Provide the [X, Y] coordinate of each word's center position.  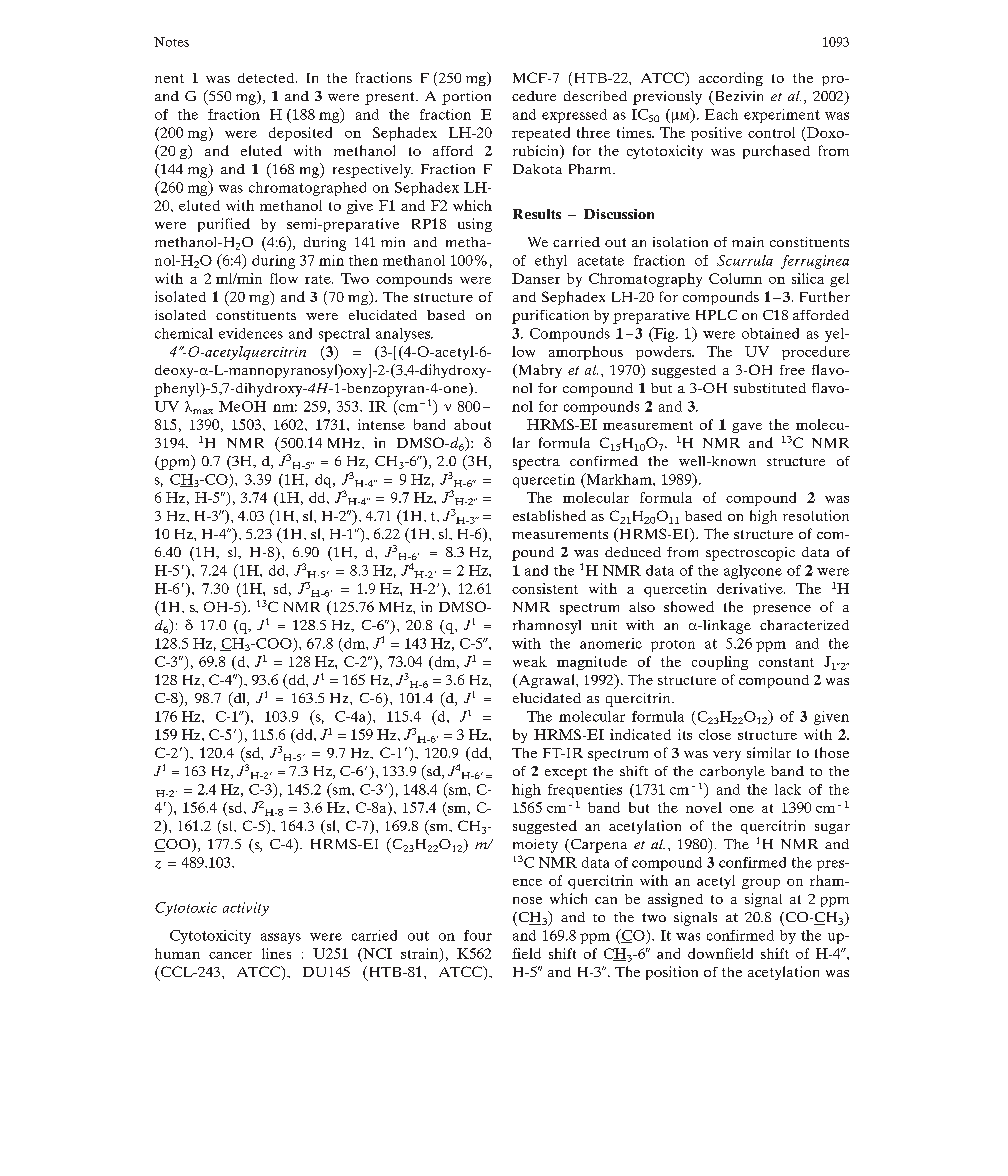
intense [381, 424]
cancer [230, 955]
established [549, 515]
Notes [171, 42]
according [731, 79]
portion [466, 98]
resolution [816, 515]
